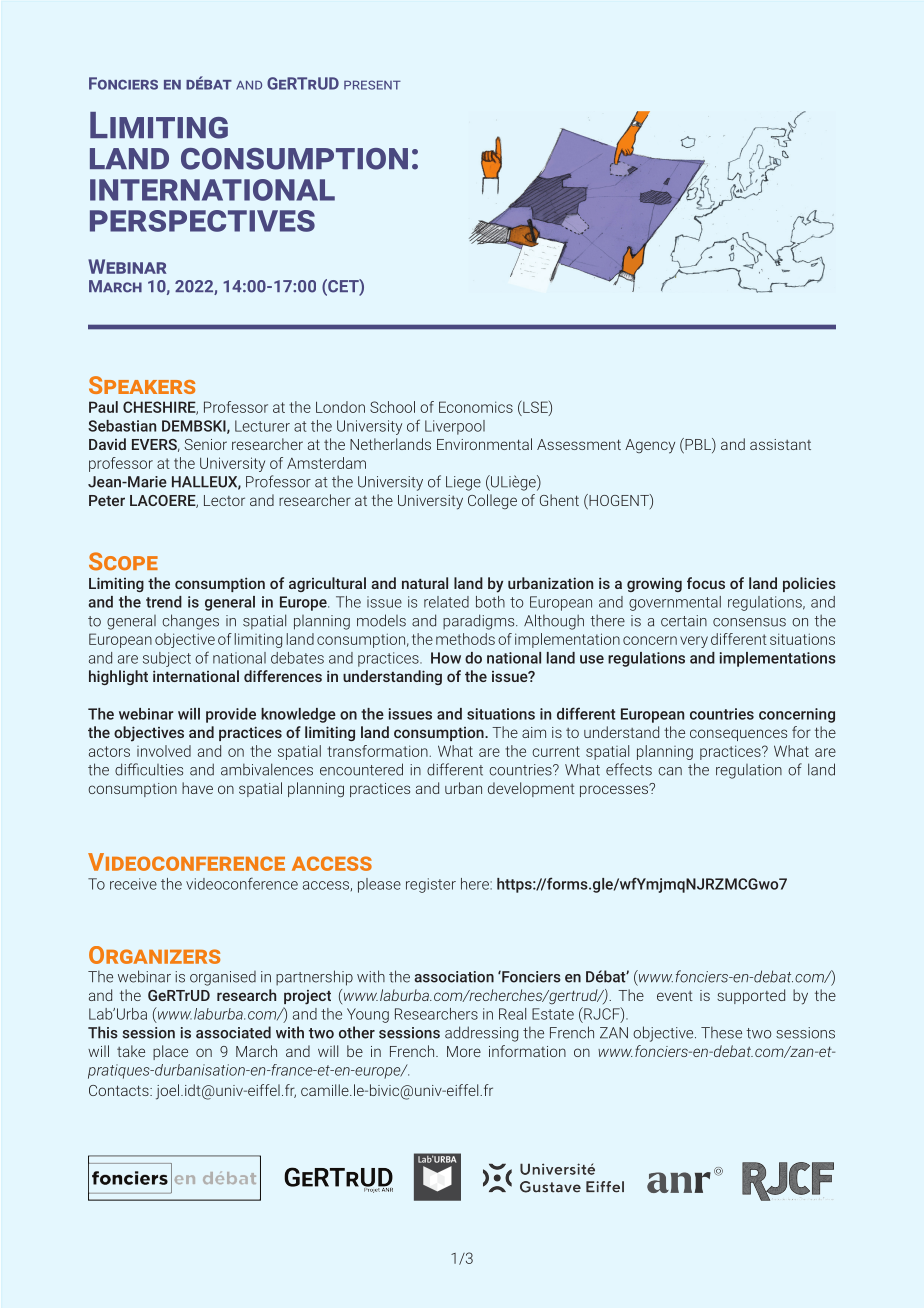 The image size is (924, 1308). Describe the element at coordinates (706, 583) in the screenshot. I see `focus` at that location.
